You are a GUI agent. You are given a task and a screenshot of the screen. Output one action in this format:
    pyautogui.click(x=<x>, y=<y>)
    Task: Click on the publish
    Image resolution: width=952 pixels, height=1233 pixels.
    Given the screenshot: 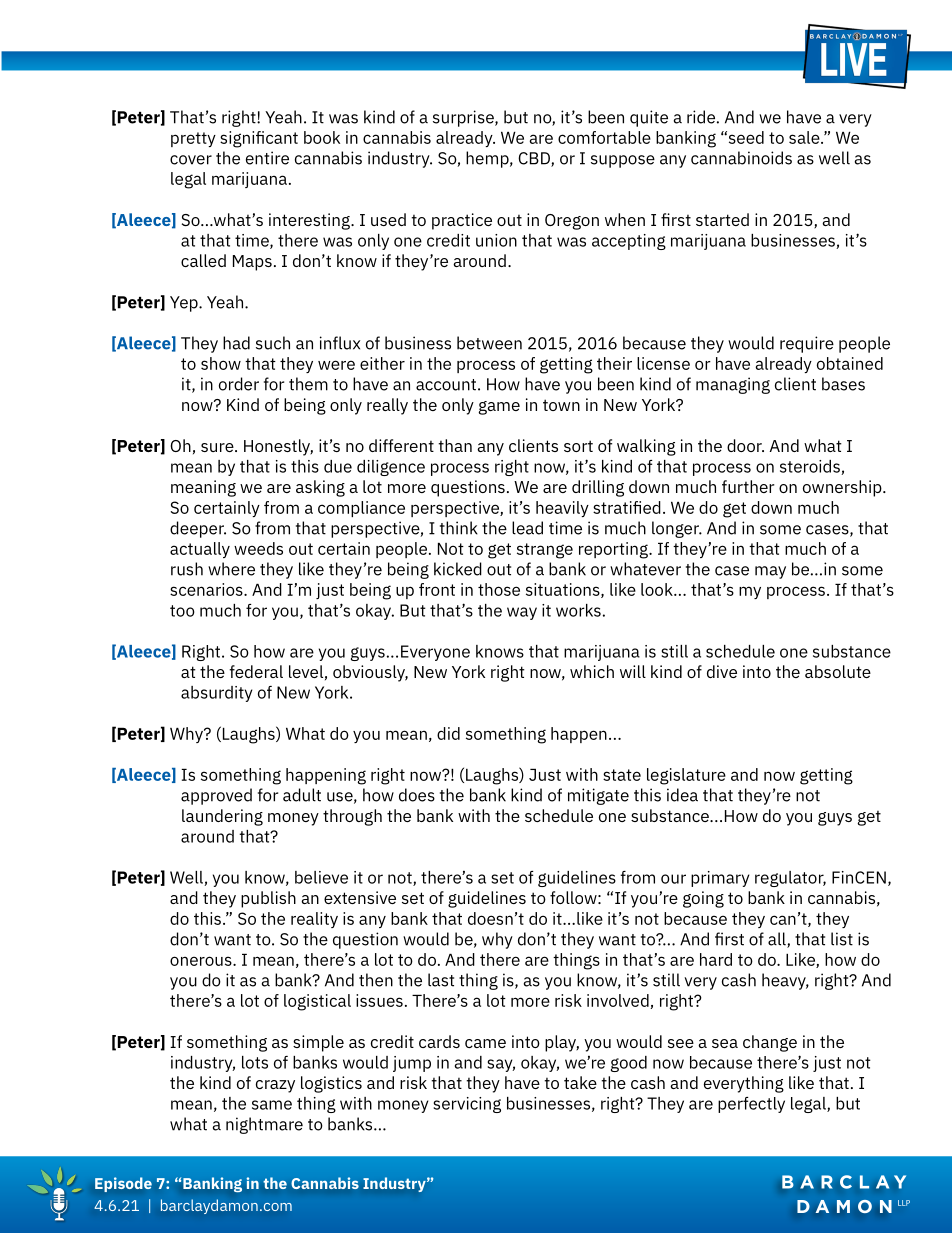 What is the action you would take?
    pyautogui.click(x=268, y=899)
